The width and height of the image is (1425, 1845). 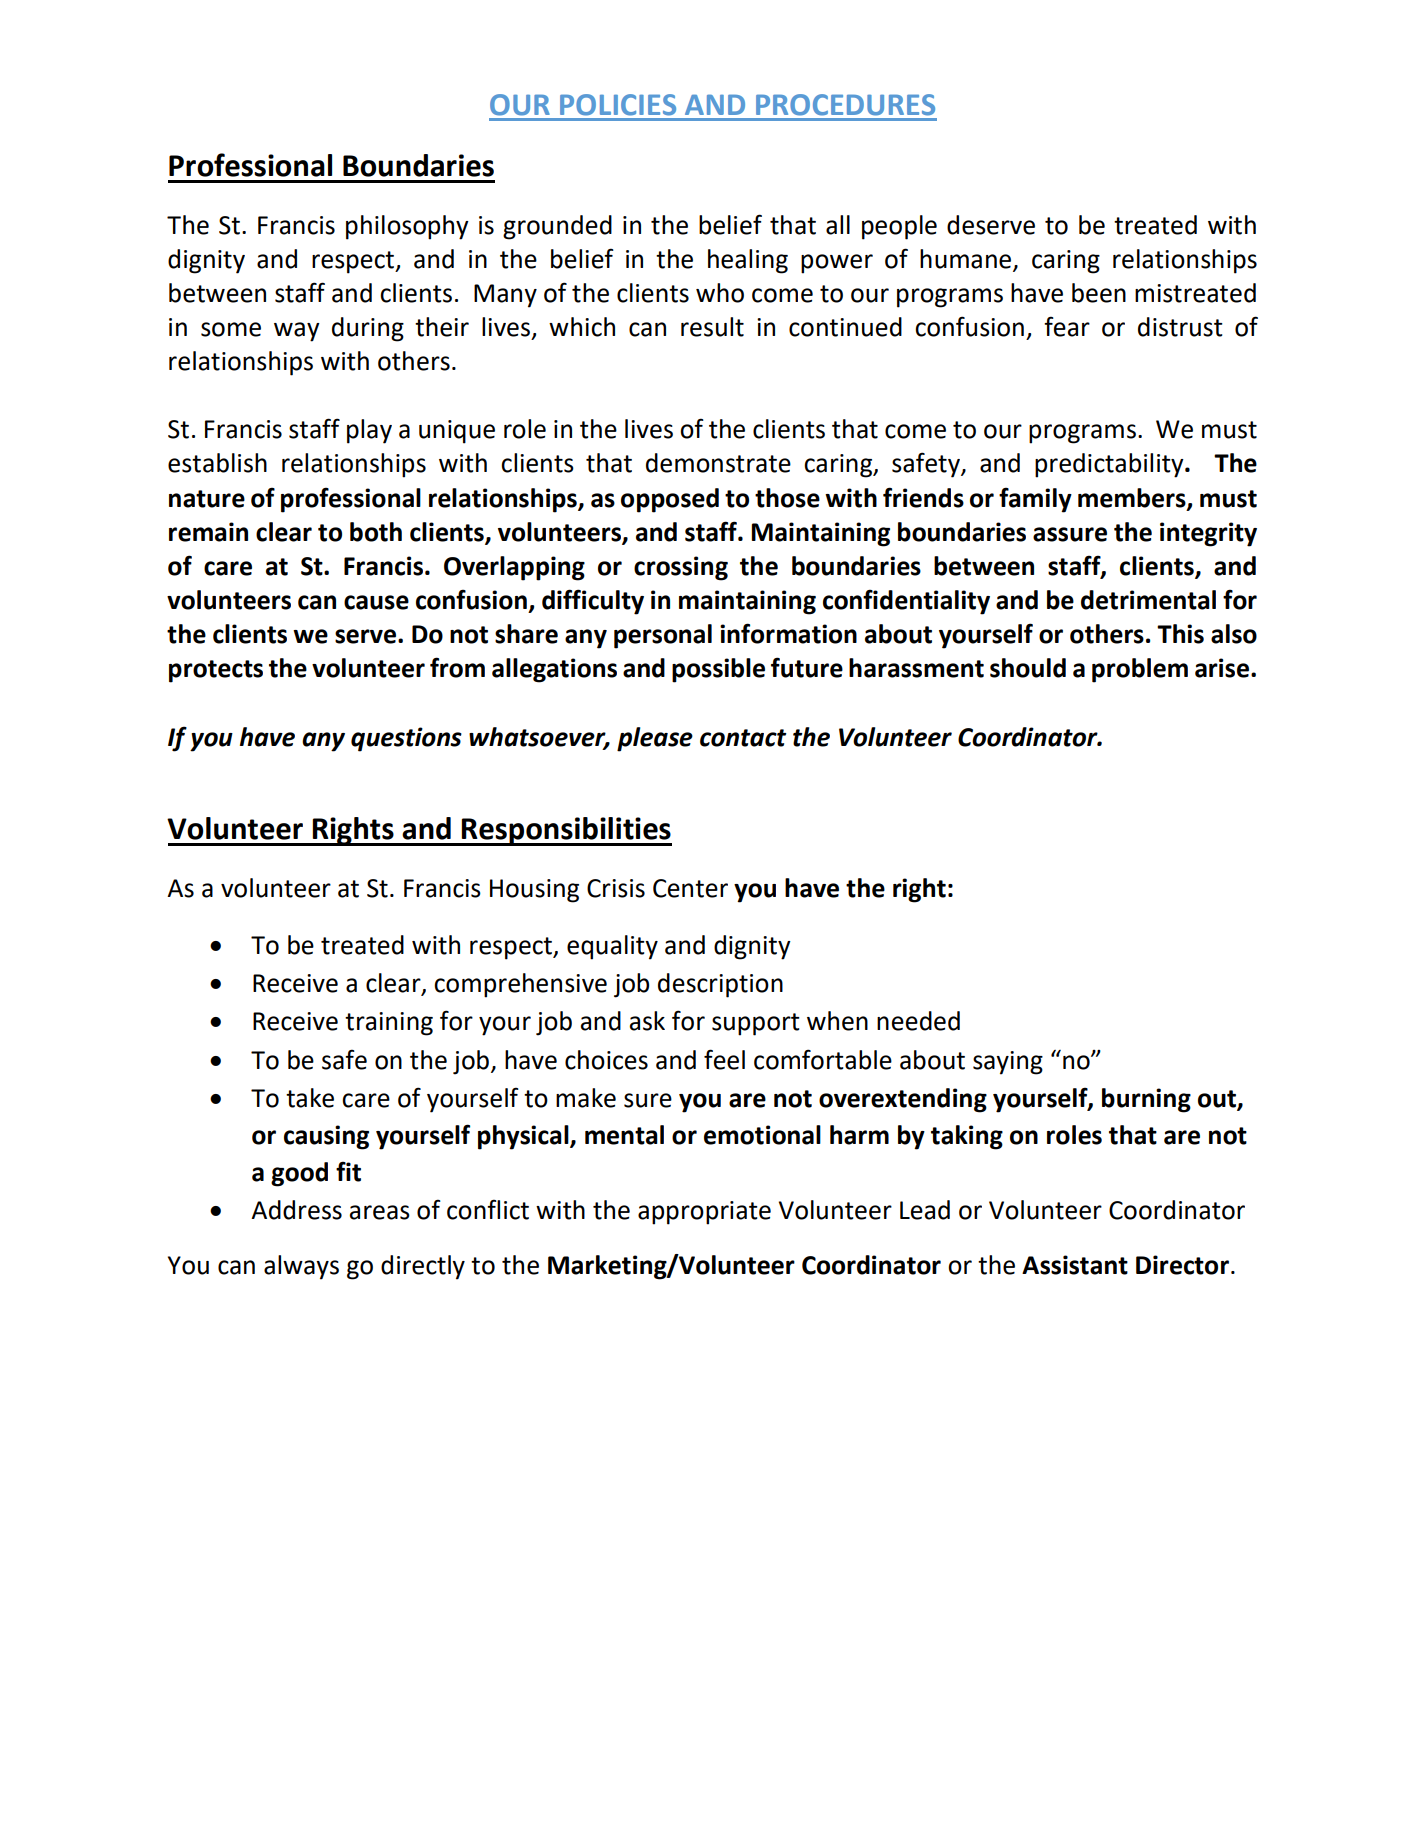 I want to click on philosophy, so click(x=407, y=227).
